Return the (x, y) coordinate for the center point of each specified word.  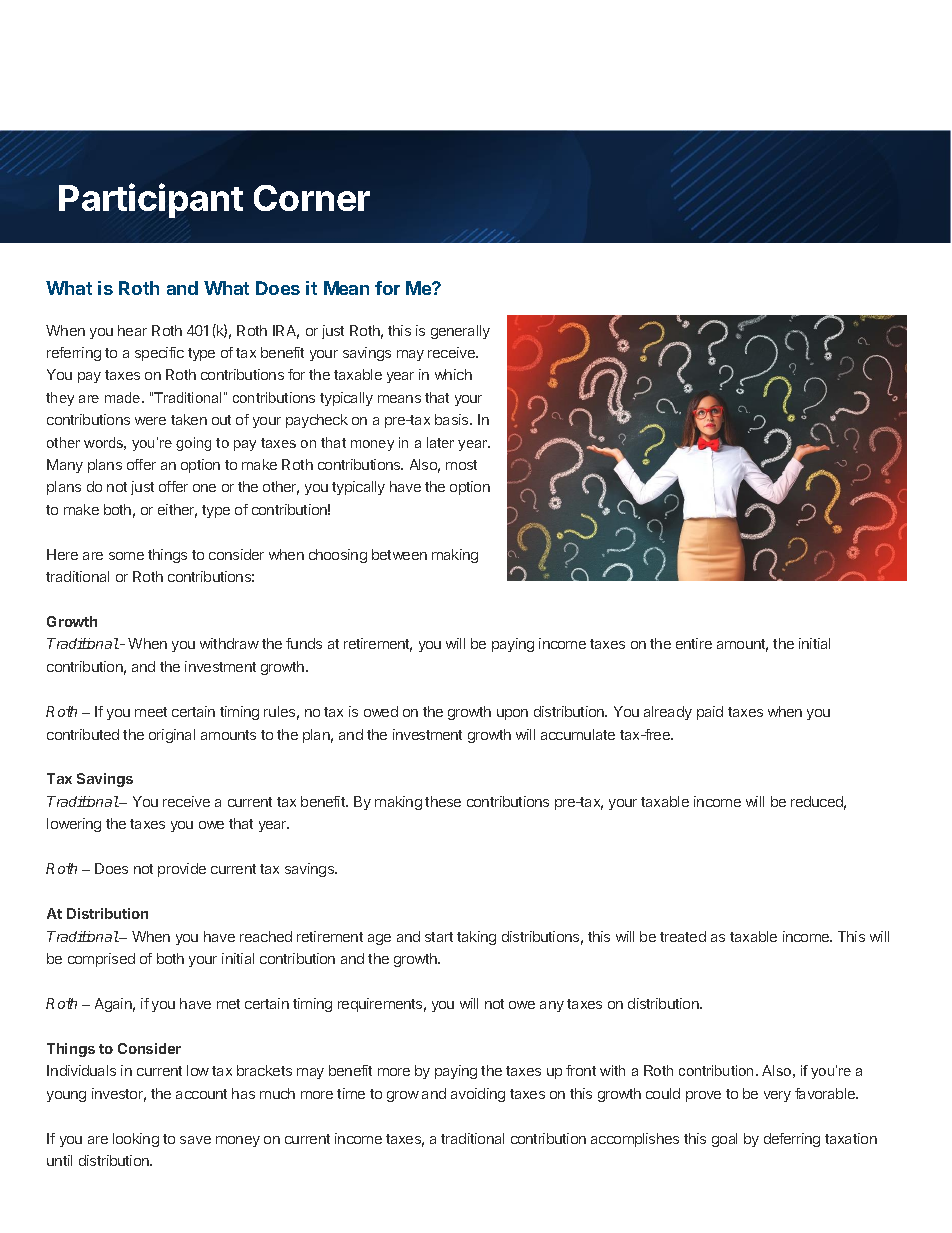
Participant (151, 200)
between (399, 554)
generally (460, 332)
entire (694, 643)
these (443, 801)
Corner (312, 198)
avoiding (478, 1095)
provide (182, 870)
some (126, 556)
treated (683, 936)
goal (724, 1140)
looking (136, 1140)
